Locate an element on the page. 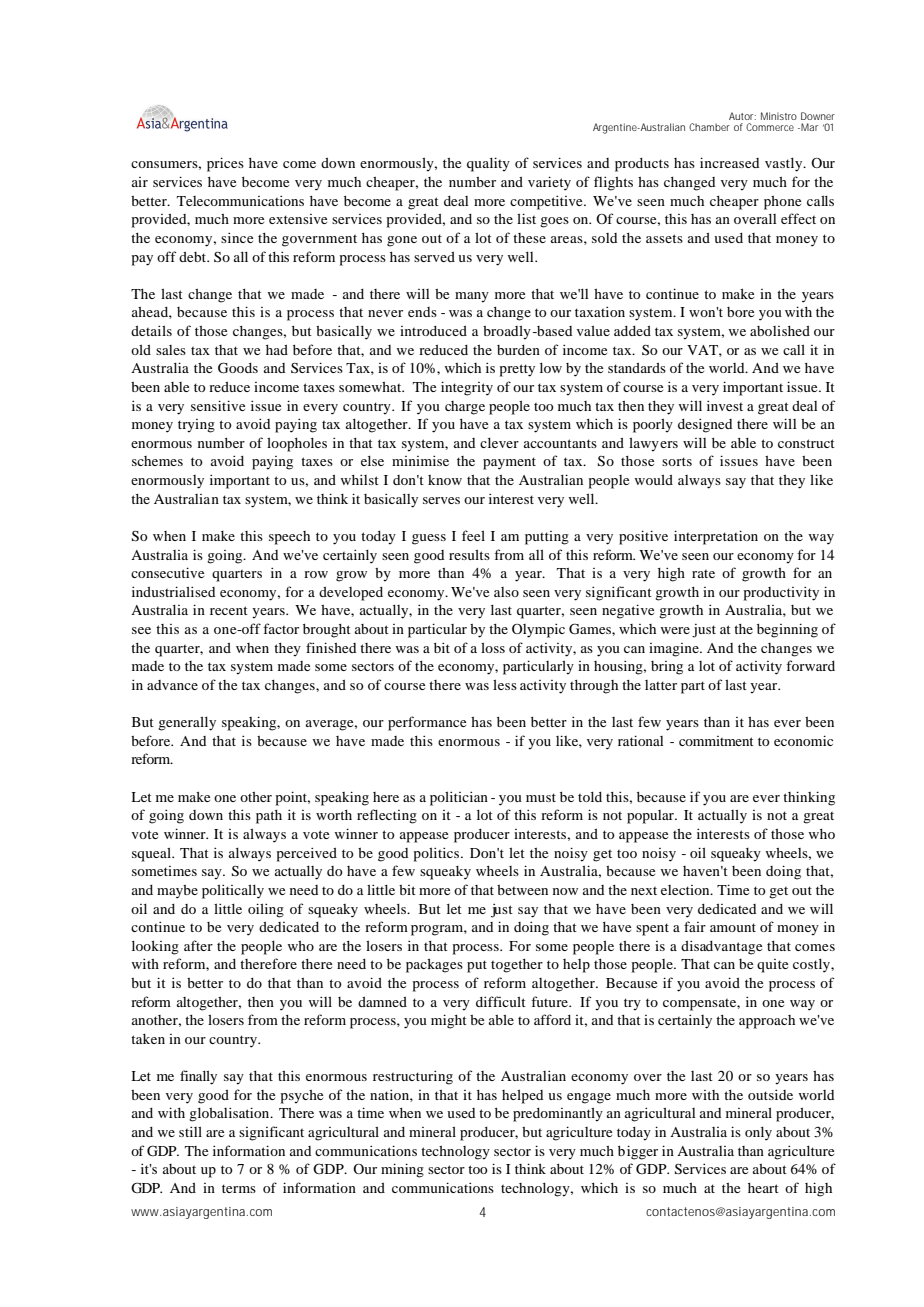  prices is located at coordinates (225, 164).
